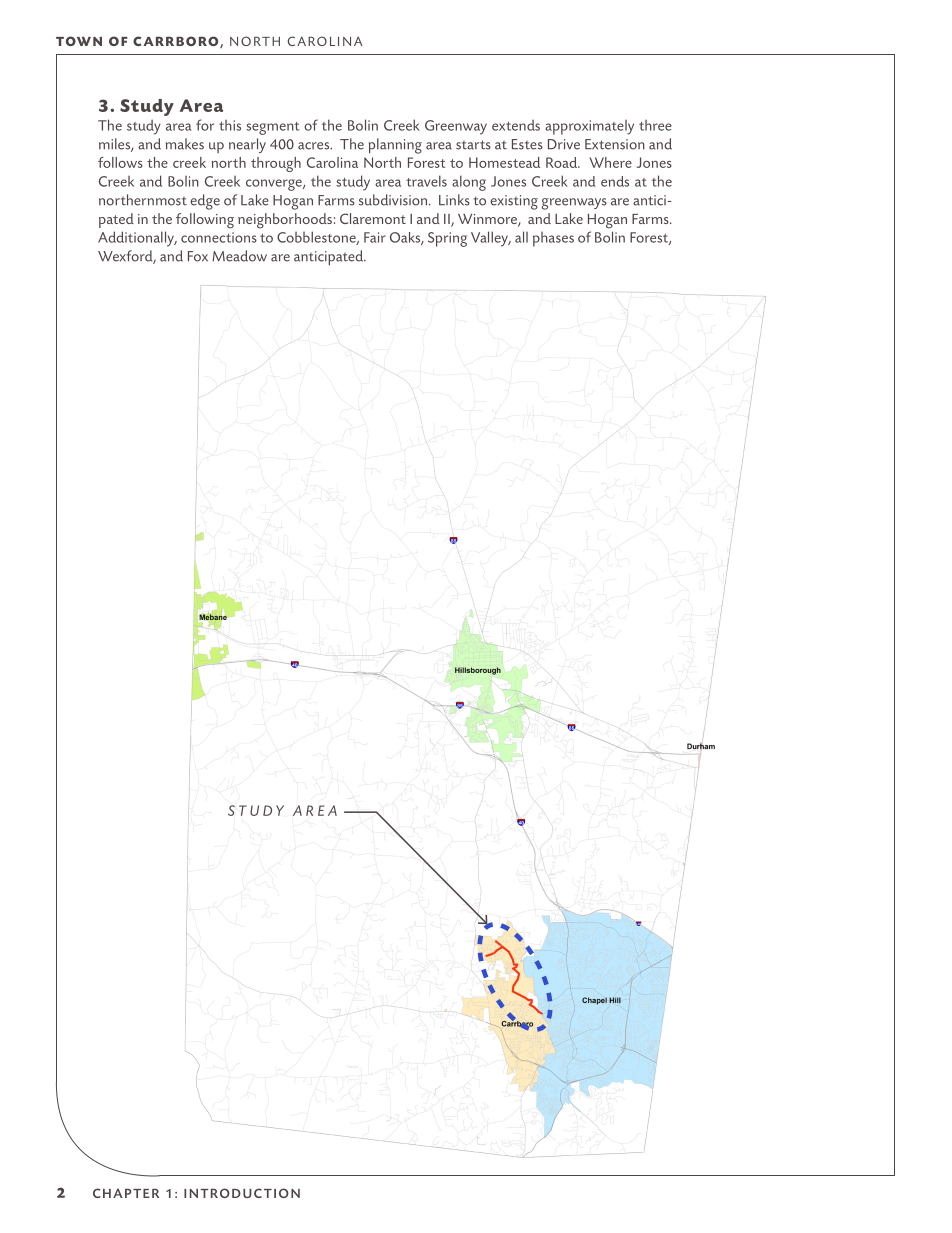 This document has width=952, height=1233. Describe the element at coordinates (473, 145) in the document. I see `starts` at that location.
